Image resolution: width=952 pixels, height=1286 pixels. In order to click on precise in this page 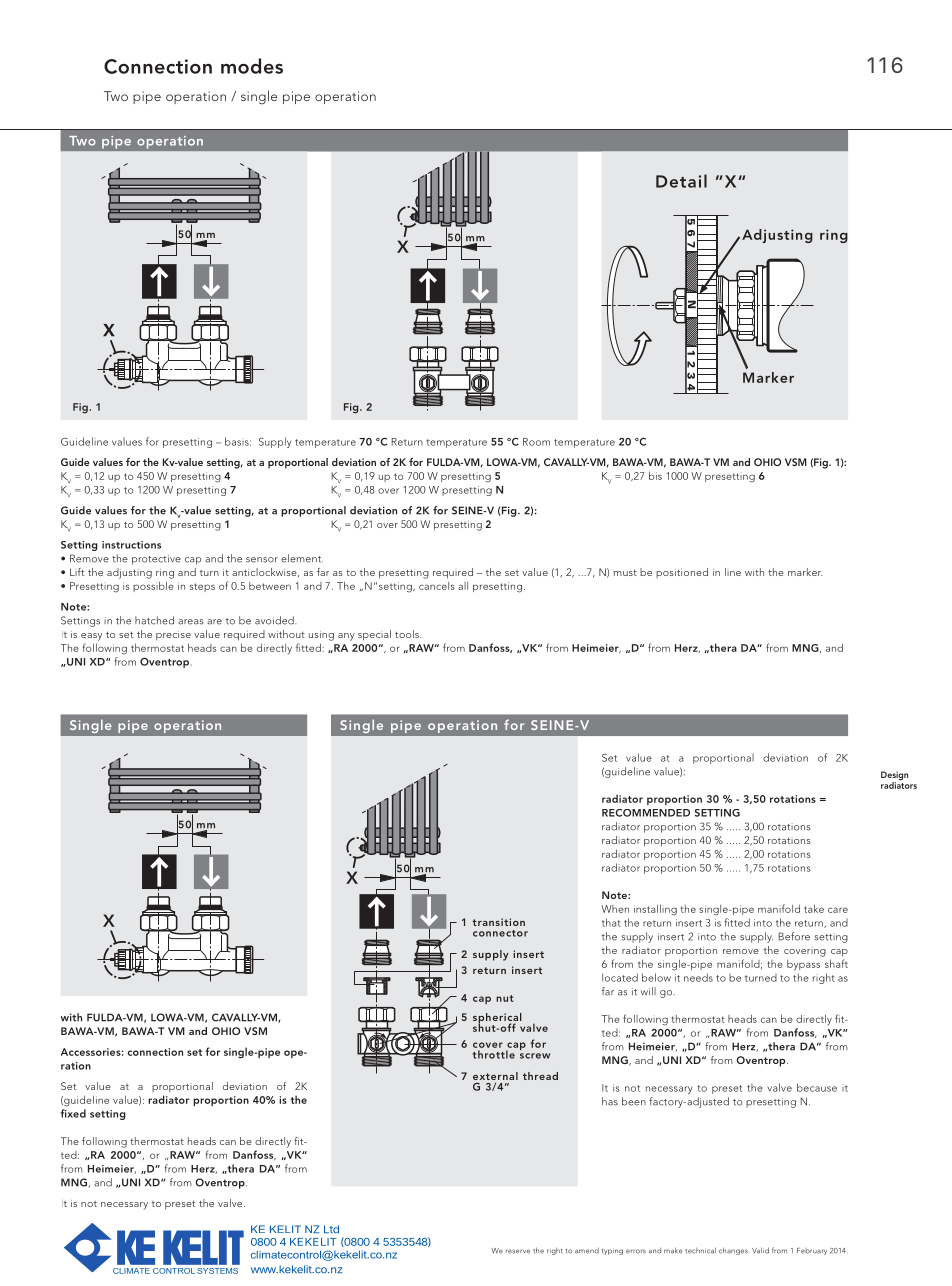, I will do `click(173, 636)`.
